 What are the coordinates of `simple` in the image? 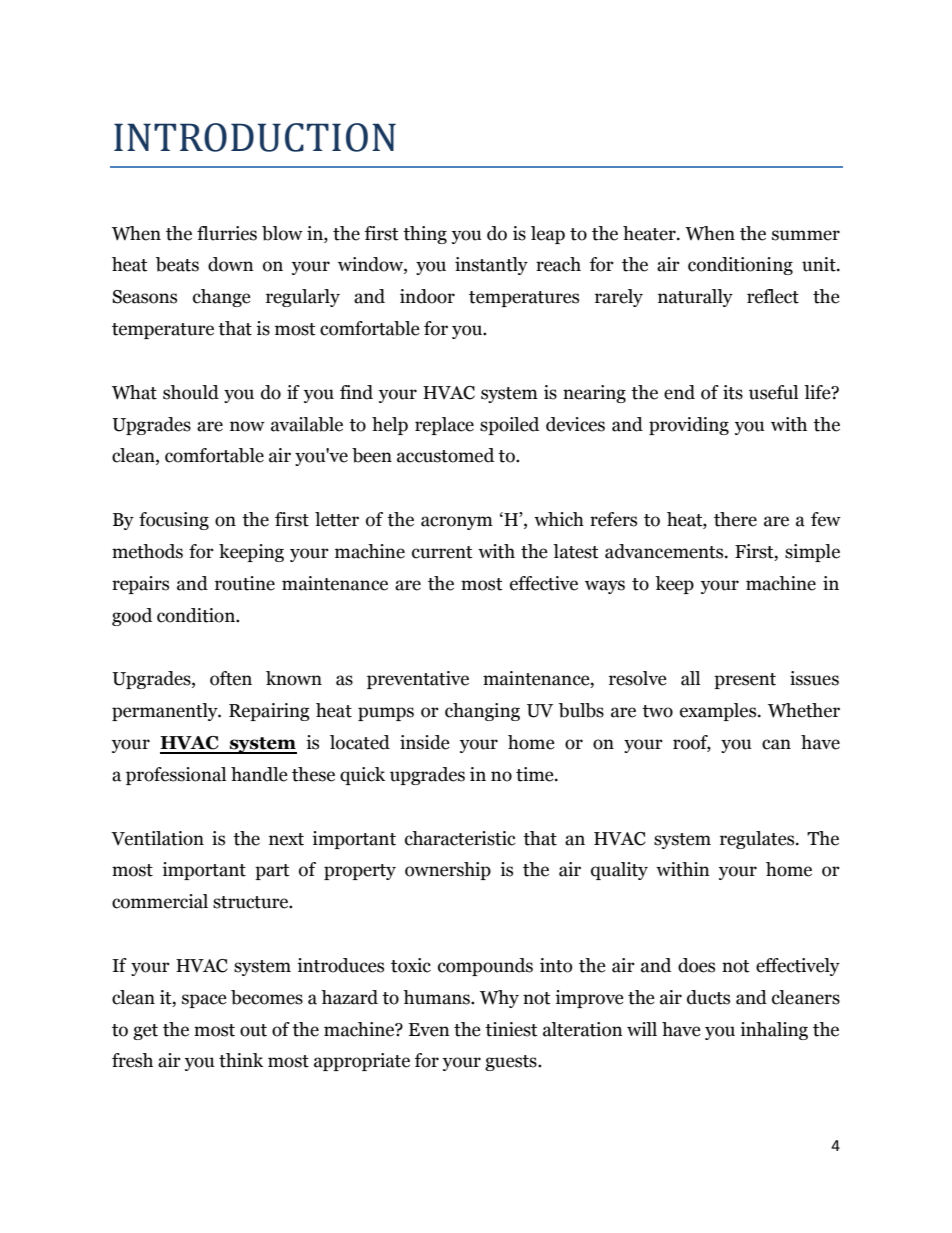 It's located at (812, 553).
